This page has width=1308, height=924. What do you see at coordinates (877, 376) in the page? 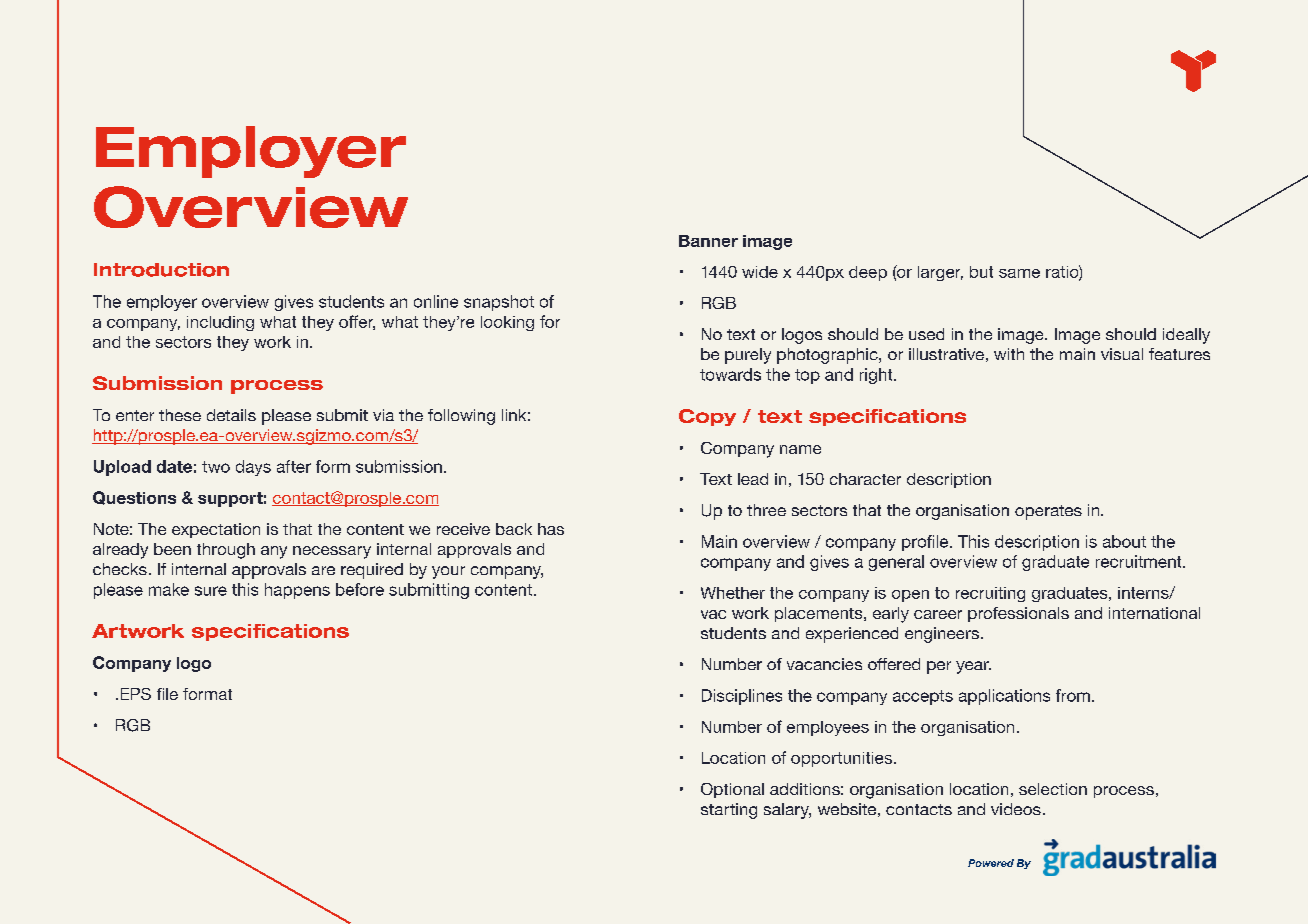
I see `right` at bounding box center [877, 376].
